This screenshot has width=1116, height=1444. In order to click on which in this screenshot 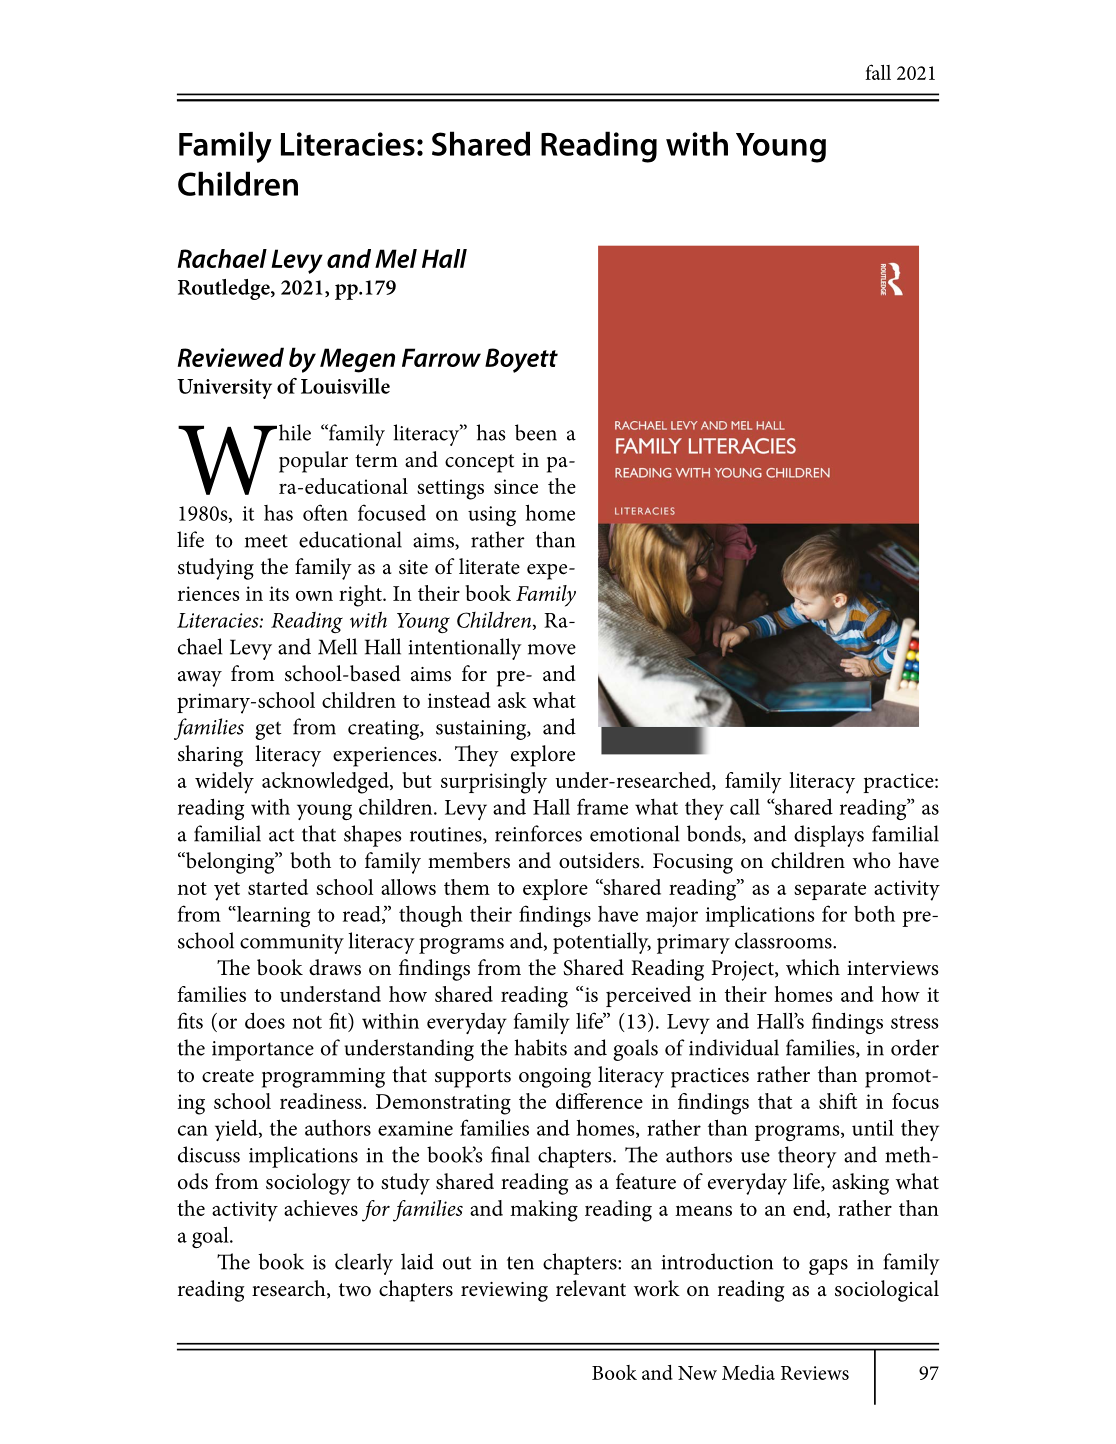, I will do `click(813, 967)`.
